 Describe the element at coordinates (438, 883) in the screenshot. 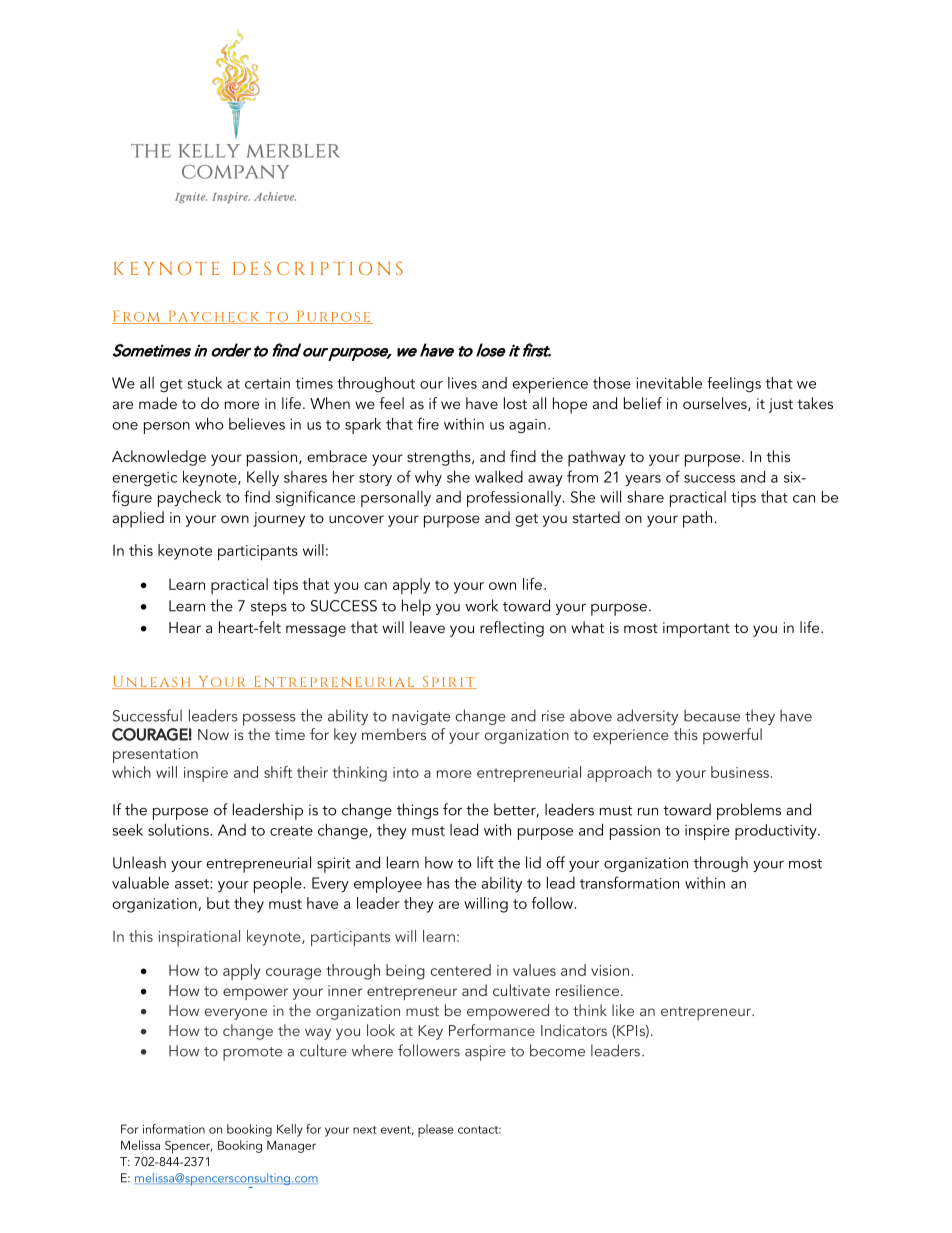

I see `has` at that location.
